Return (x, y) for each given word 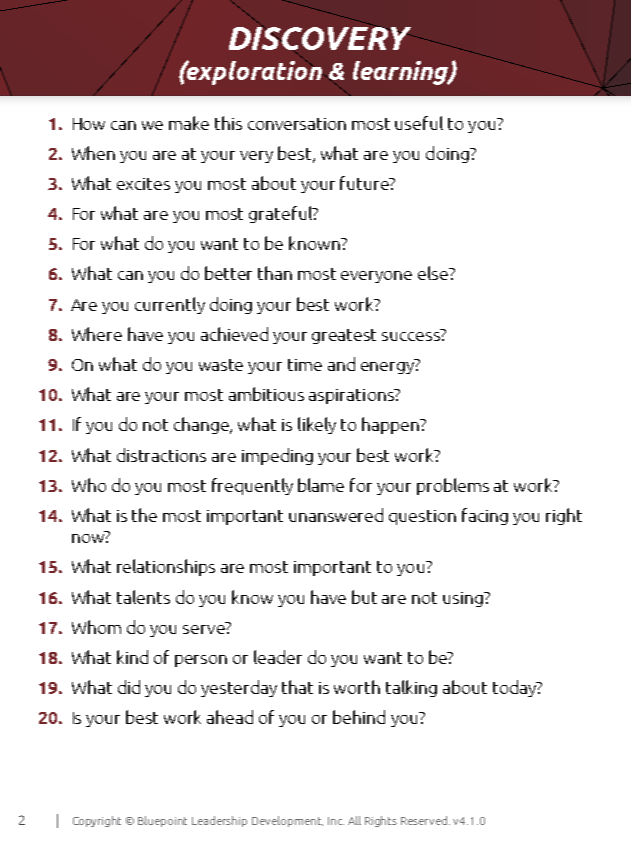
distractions (161, 455)
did (129, 687)
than (275, 273)
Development (287, 821)
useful (419, 123)
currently (170, 305)
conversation (297, 124)
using (464, 599)
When (93, 153)
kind (132, 657)
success (412, 335)
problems (453, 486)
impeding (277, 456)
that (297, 687)
